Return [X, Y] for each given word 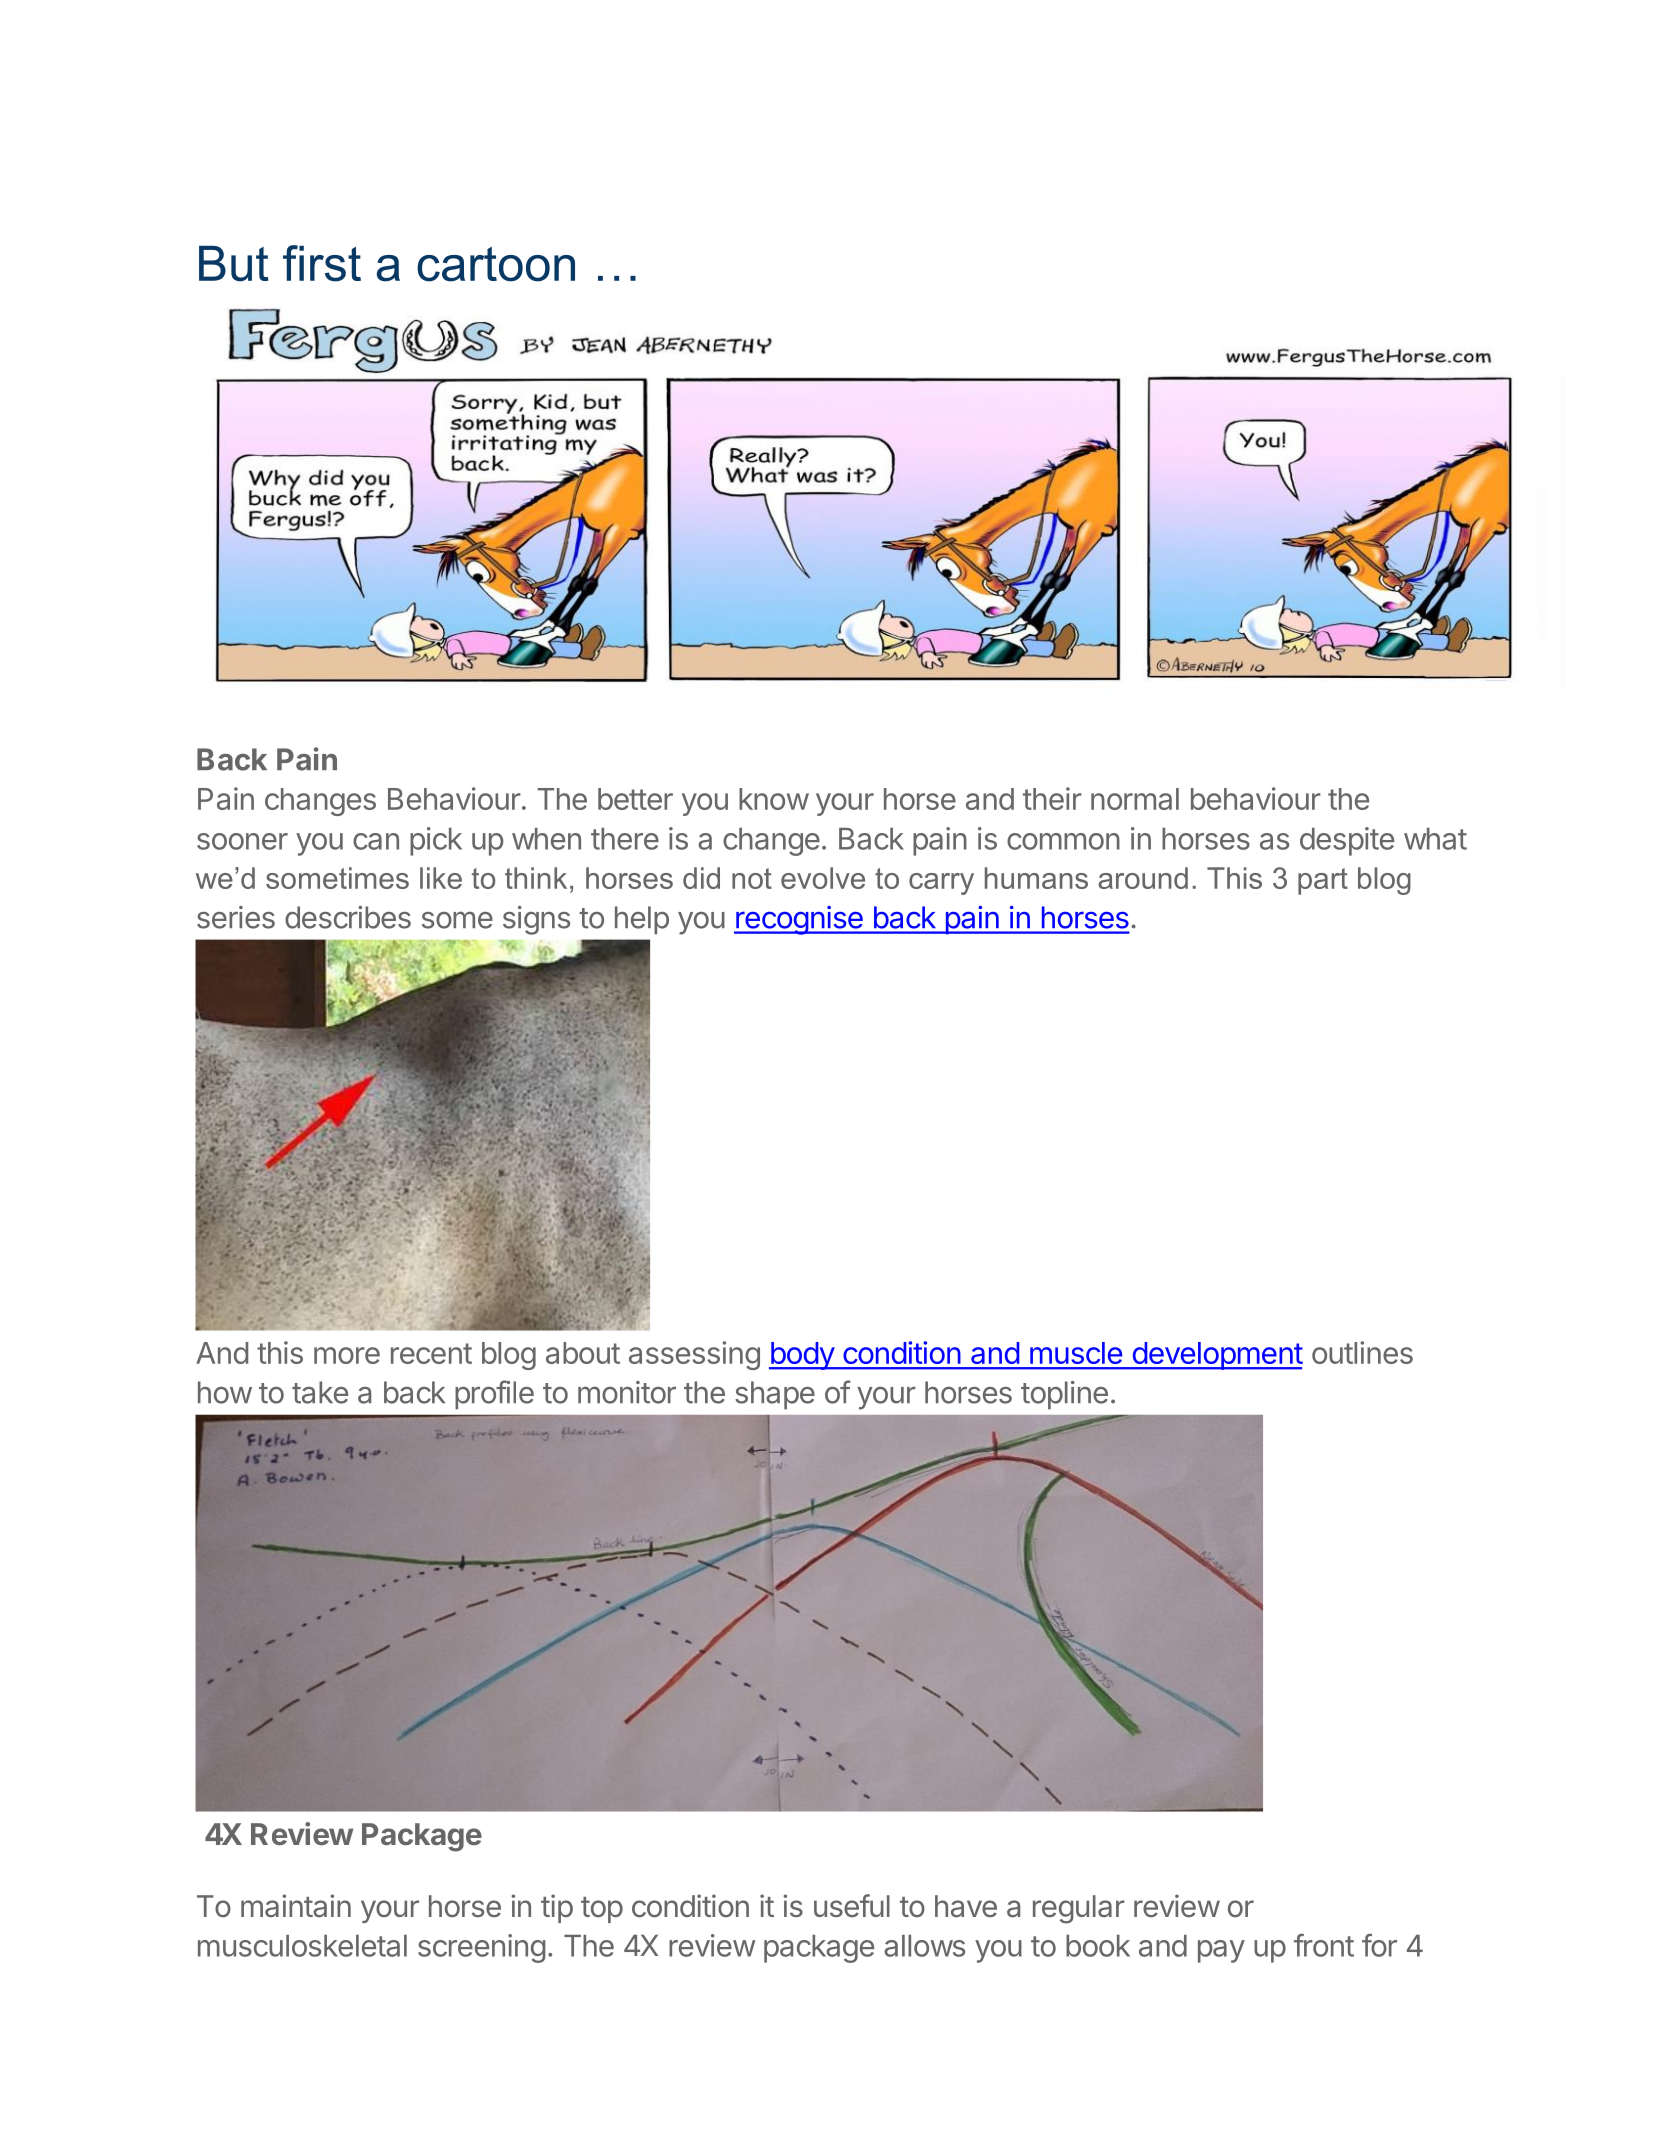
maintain [296, 1906]
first [322, 263]
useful [852, 1905]
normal [1135, 799]
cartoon [496, 264]
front [1324, 1945]
